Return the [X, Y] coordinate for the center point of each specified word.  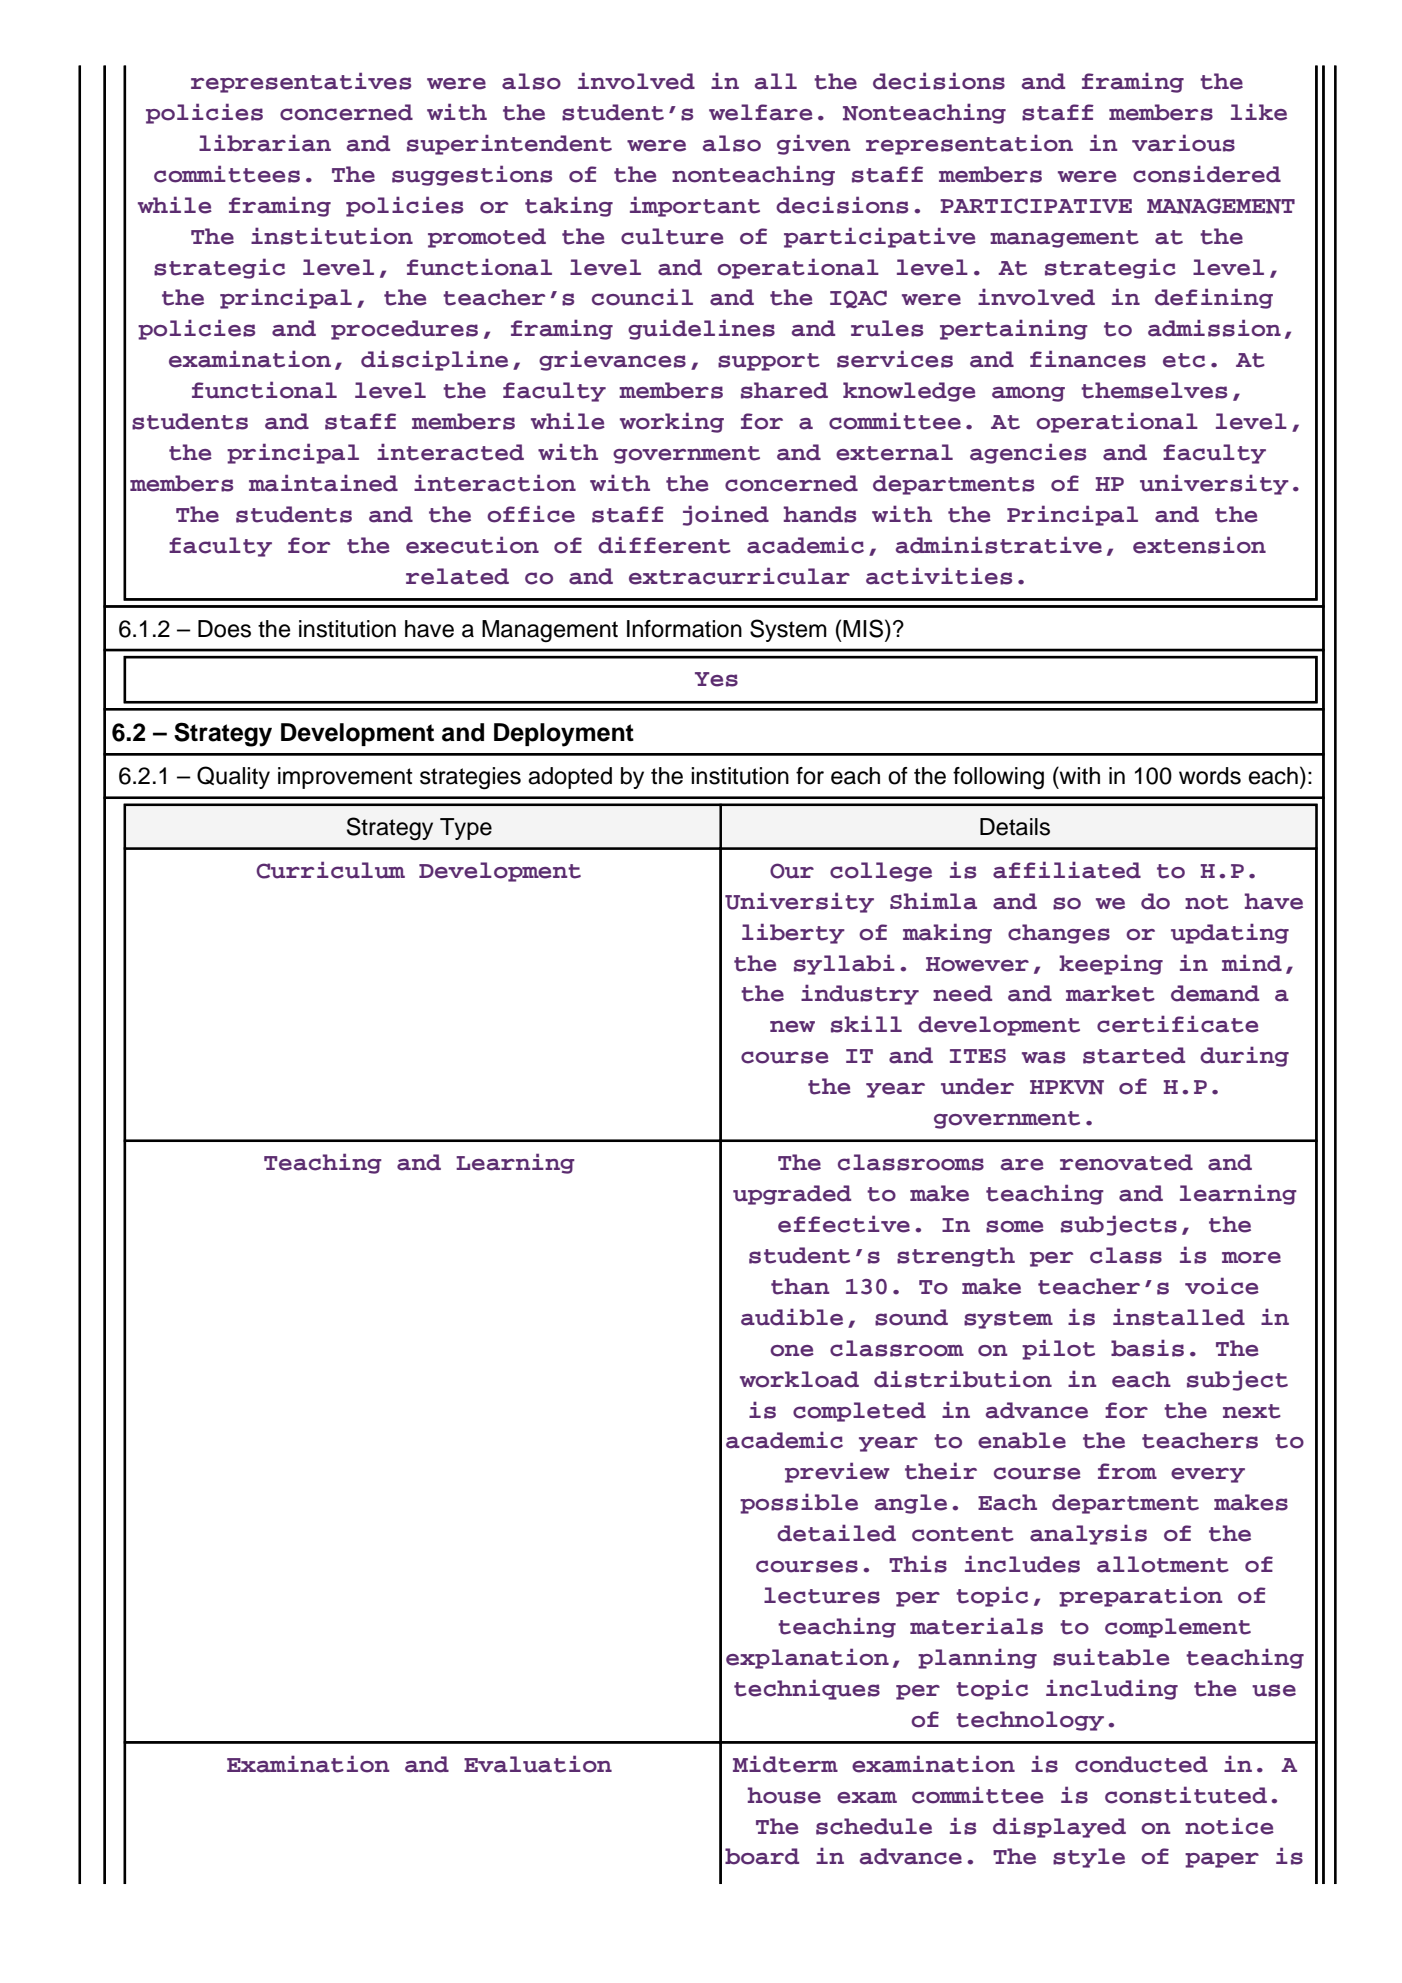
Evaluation [538, 1764]
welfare [761, 112]
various [1183, 143]
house [784, 1795]
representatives [301, 82]
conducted [1141, 1764]
